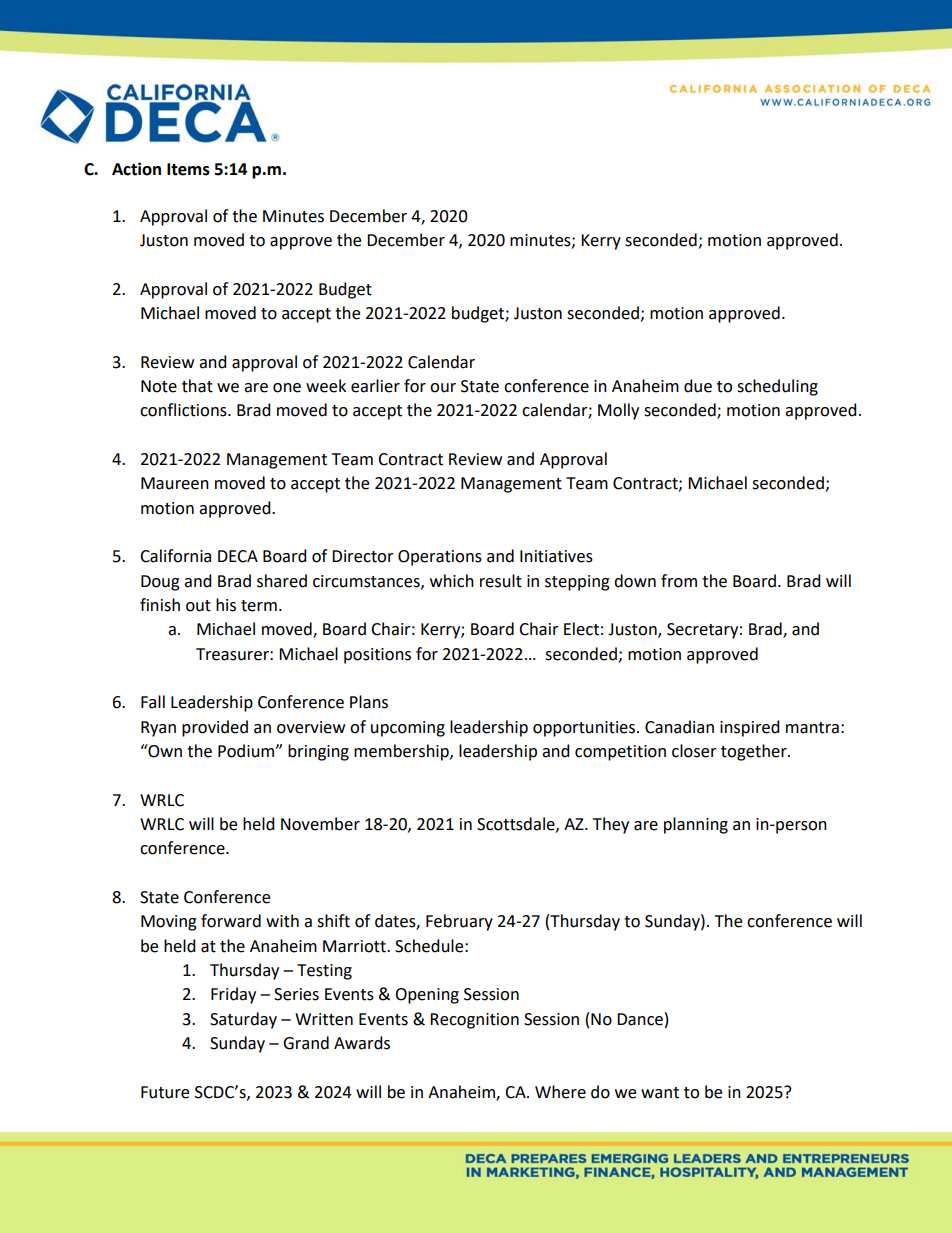 This page has width=952, height=1233. What do you see at coordinates (459, 922) in the page?
I see `February` at bounding box center [459, 922].
